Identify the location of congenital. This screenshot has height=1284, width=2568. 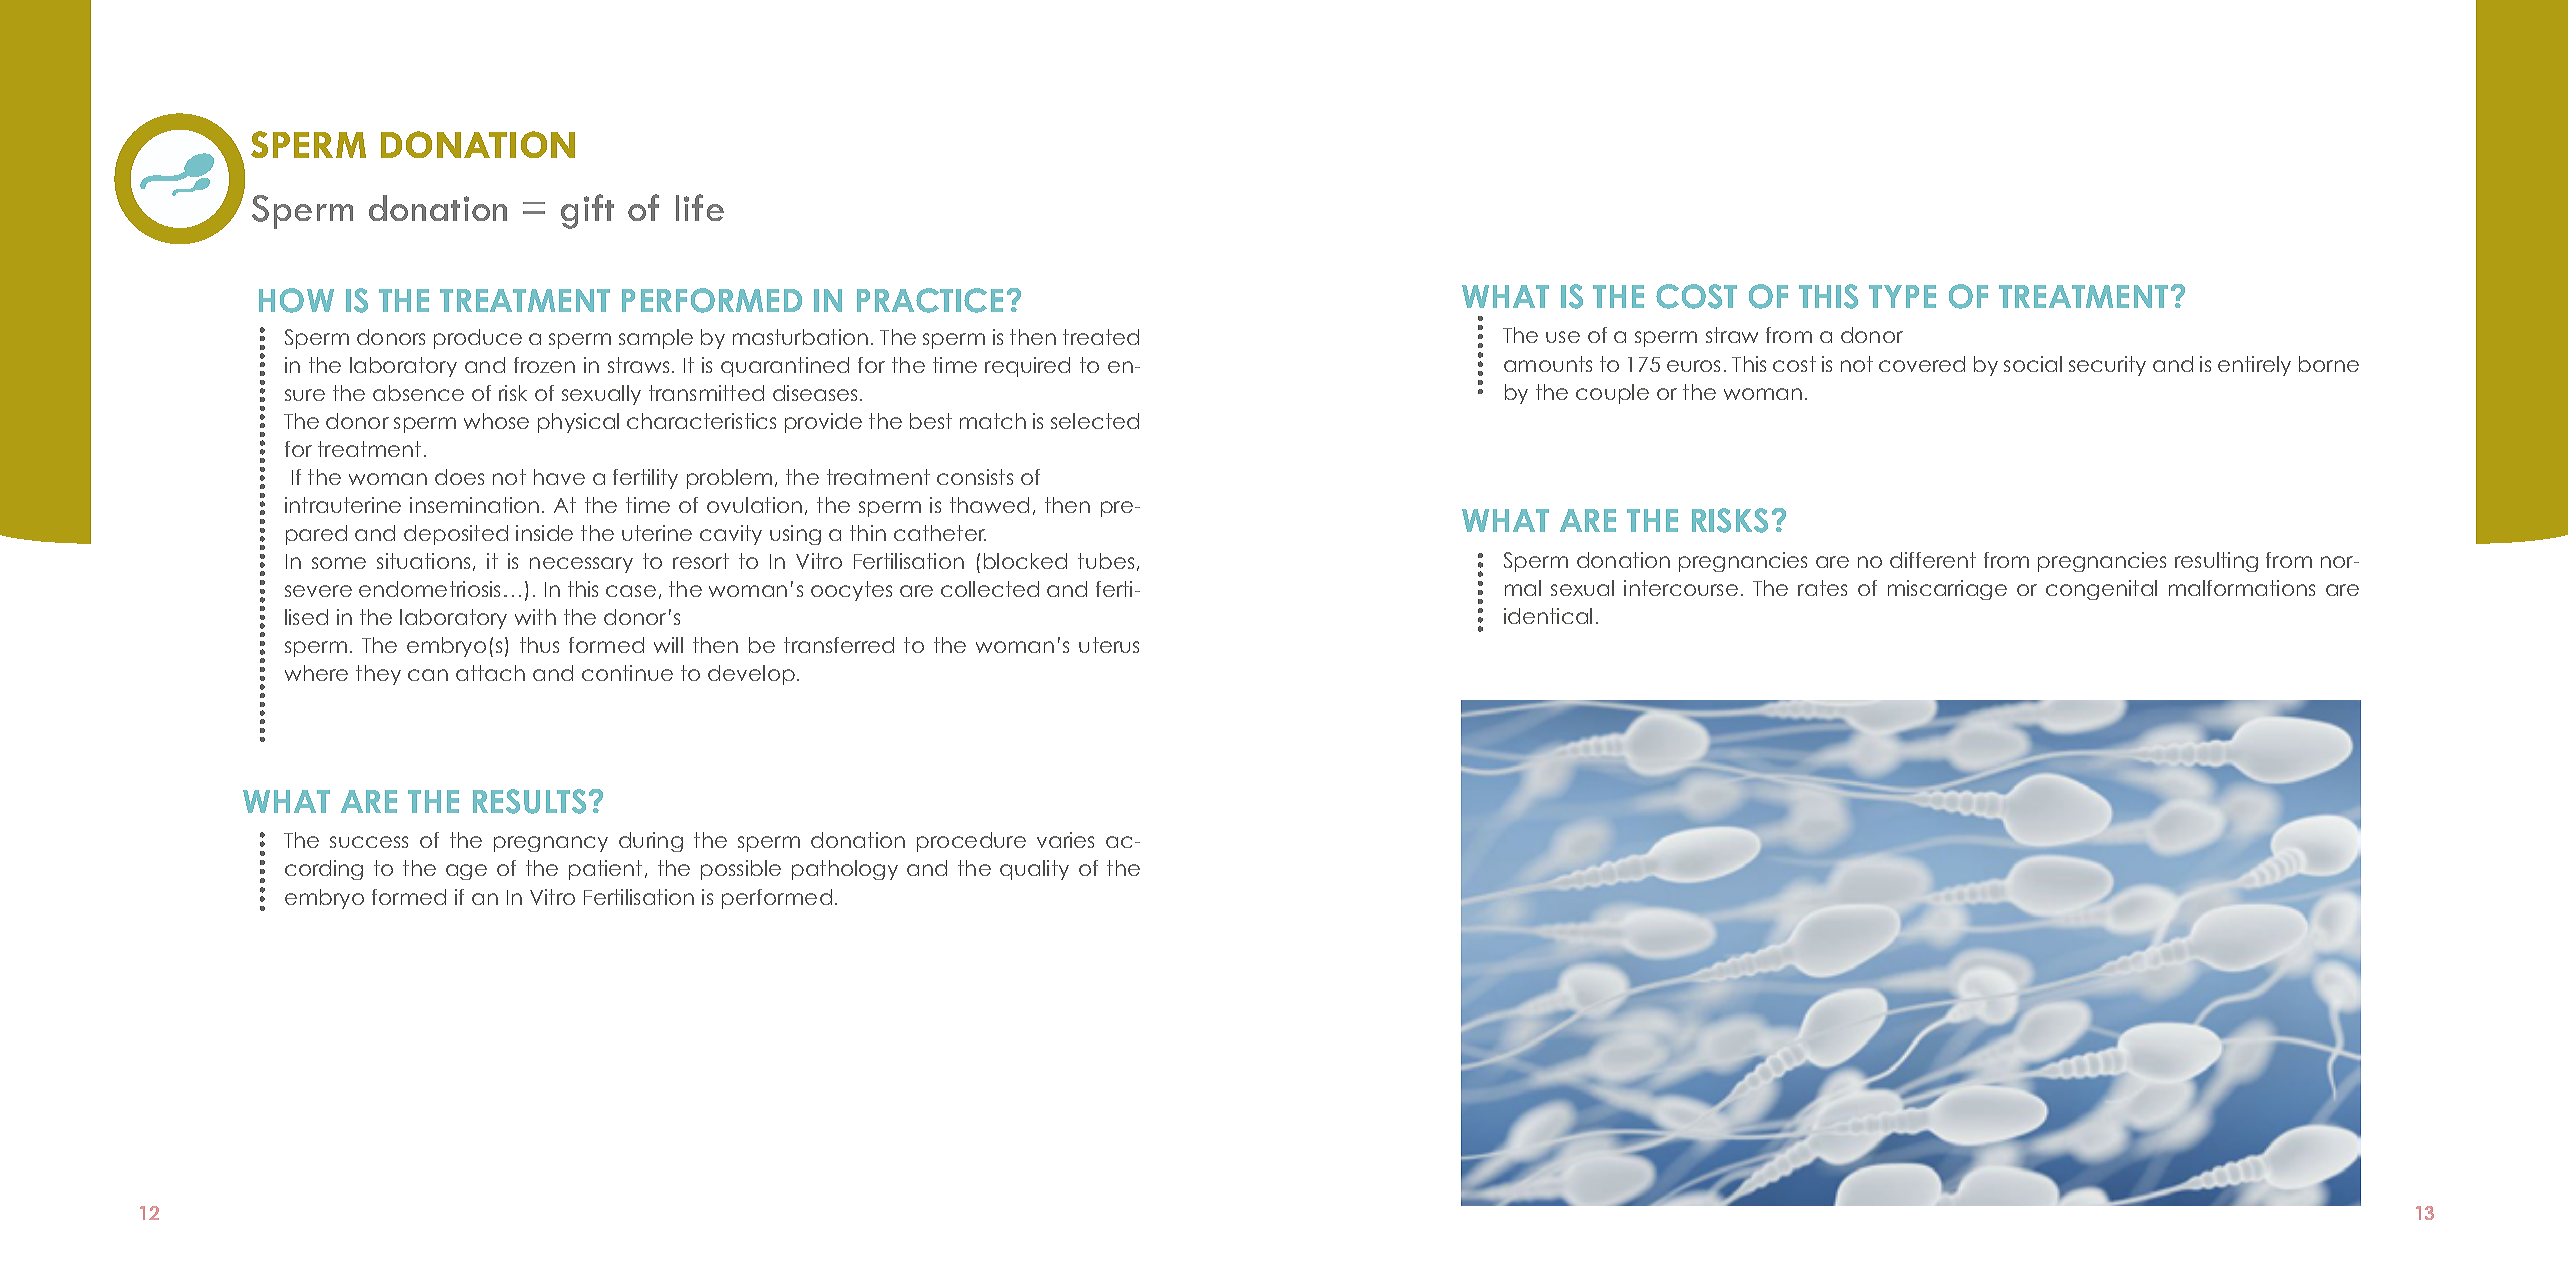
(2101, 590).
